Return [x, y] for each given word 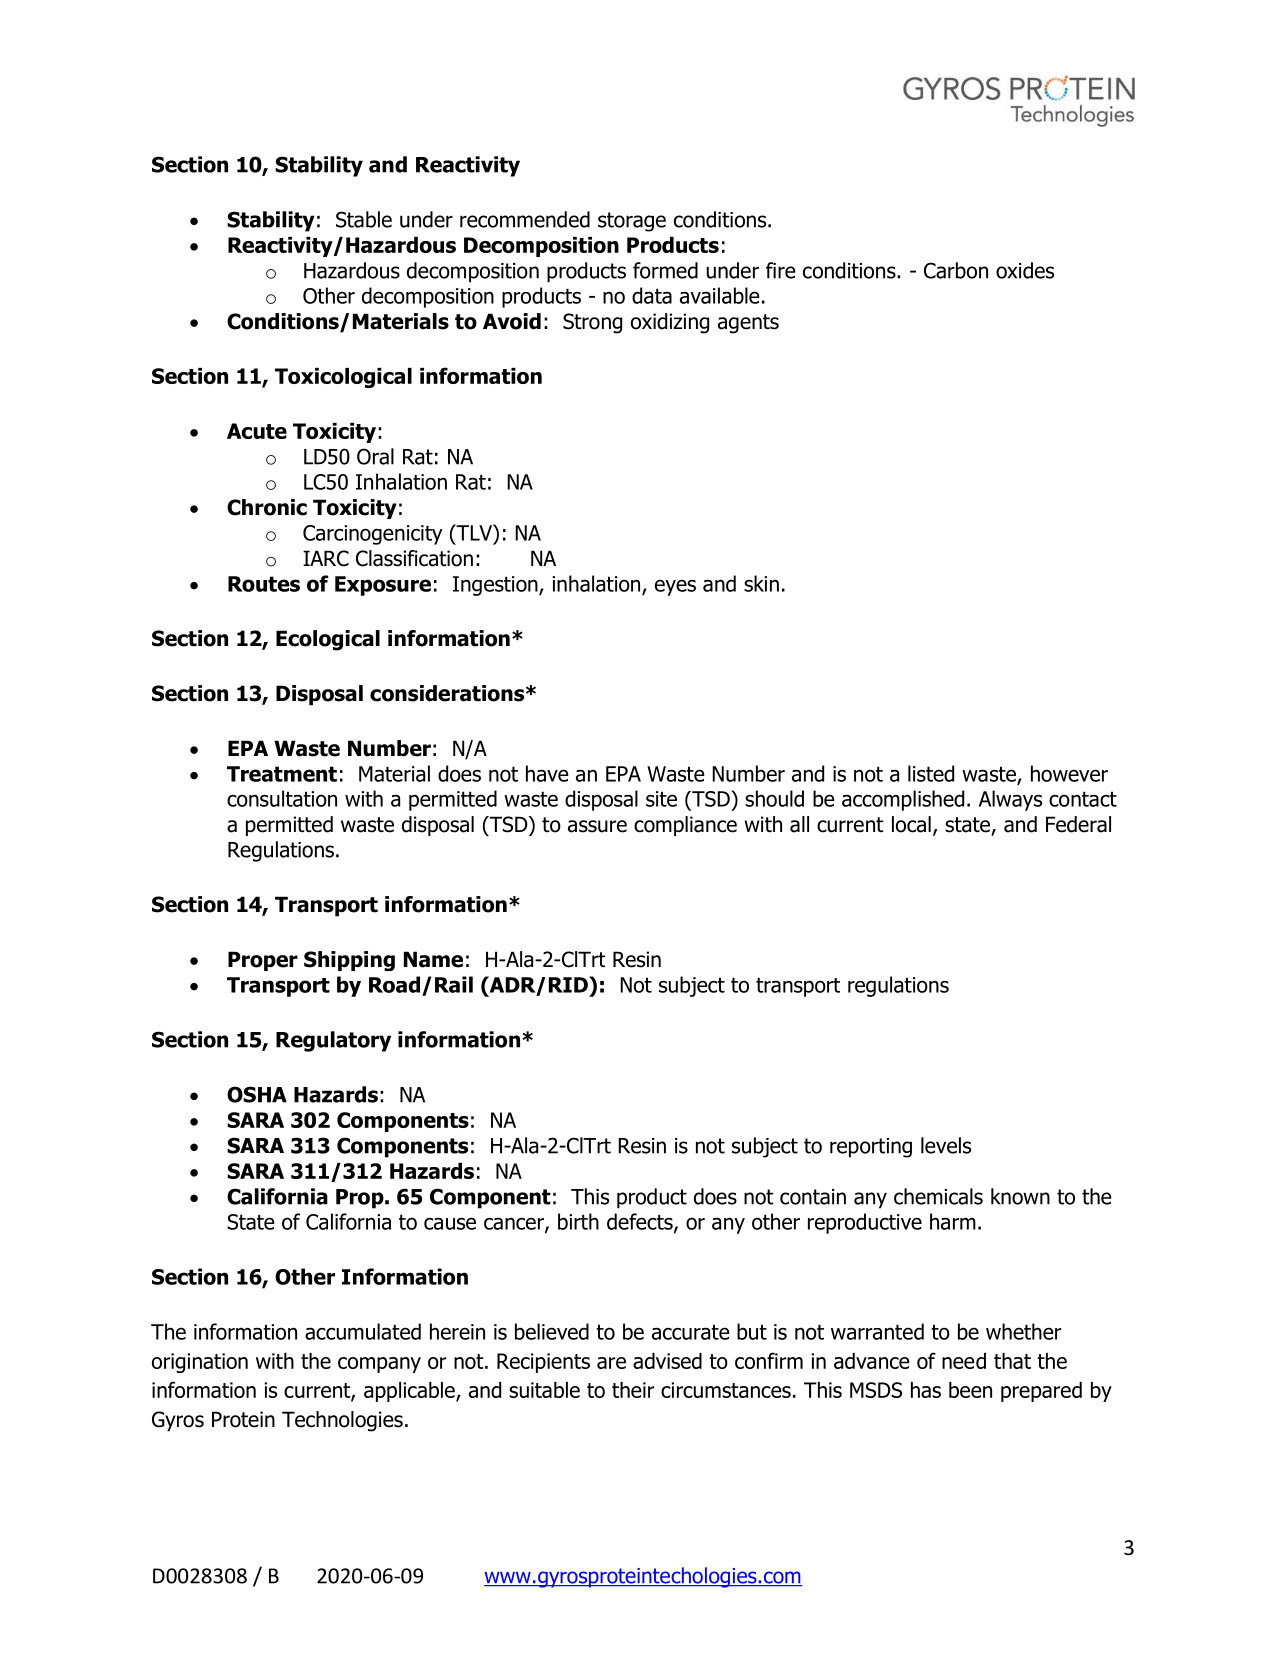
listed [931, 773]
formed [665, 270]
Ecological [328, 640]
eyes [675, 587]
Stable [364, 219]
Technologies [342, 1421]
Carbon [956, 270]
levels [946, 1145]
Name [433, 959]
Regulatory [333, 1041]
